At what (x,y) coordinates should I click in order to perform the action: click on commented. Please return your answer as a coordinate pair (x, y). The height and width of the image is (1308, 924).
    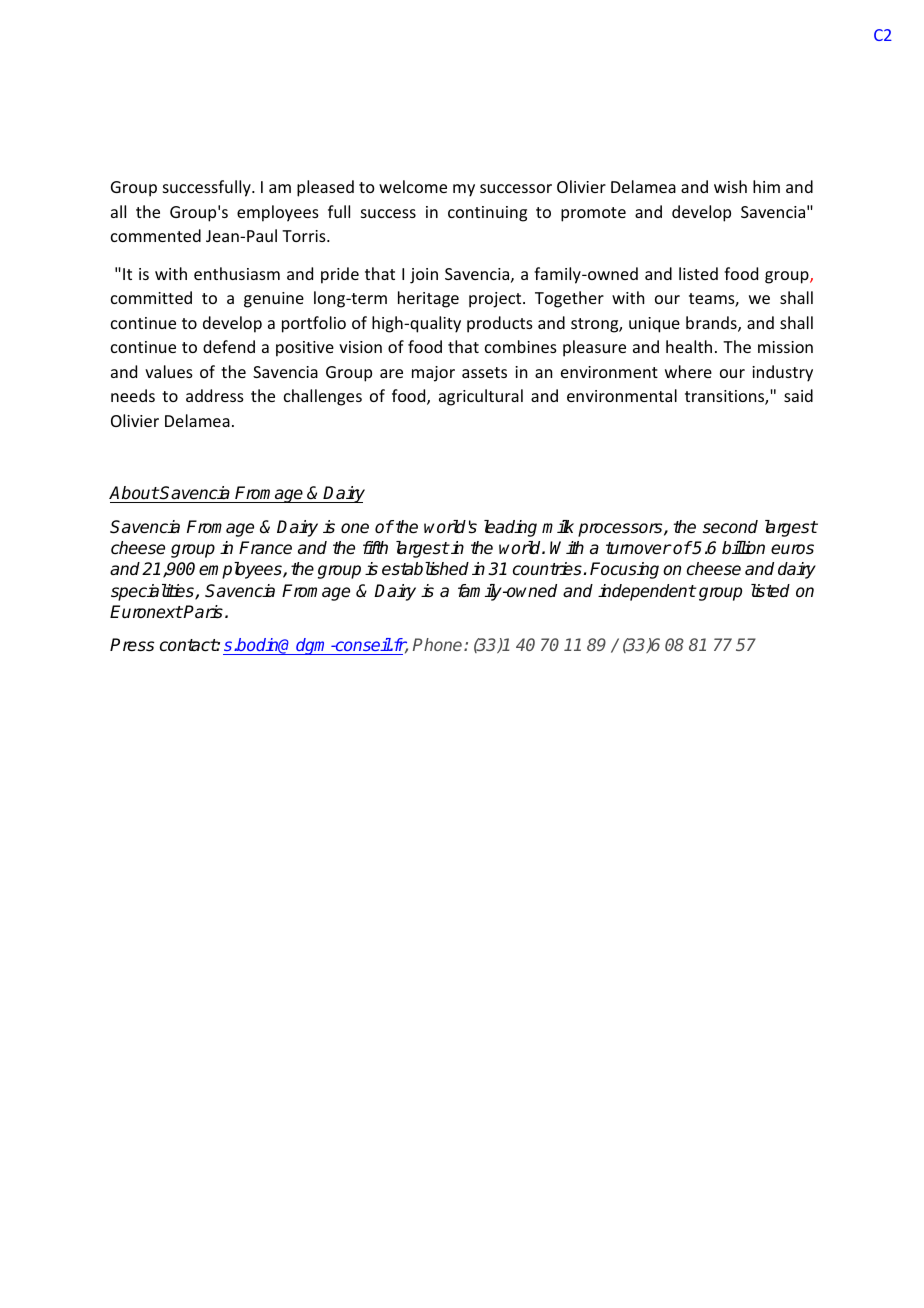
    Looking at the image, I should click on (156, 235).
